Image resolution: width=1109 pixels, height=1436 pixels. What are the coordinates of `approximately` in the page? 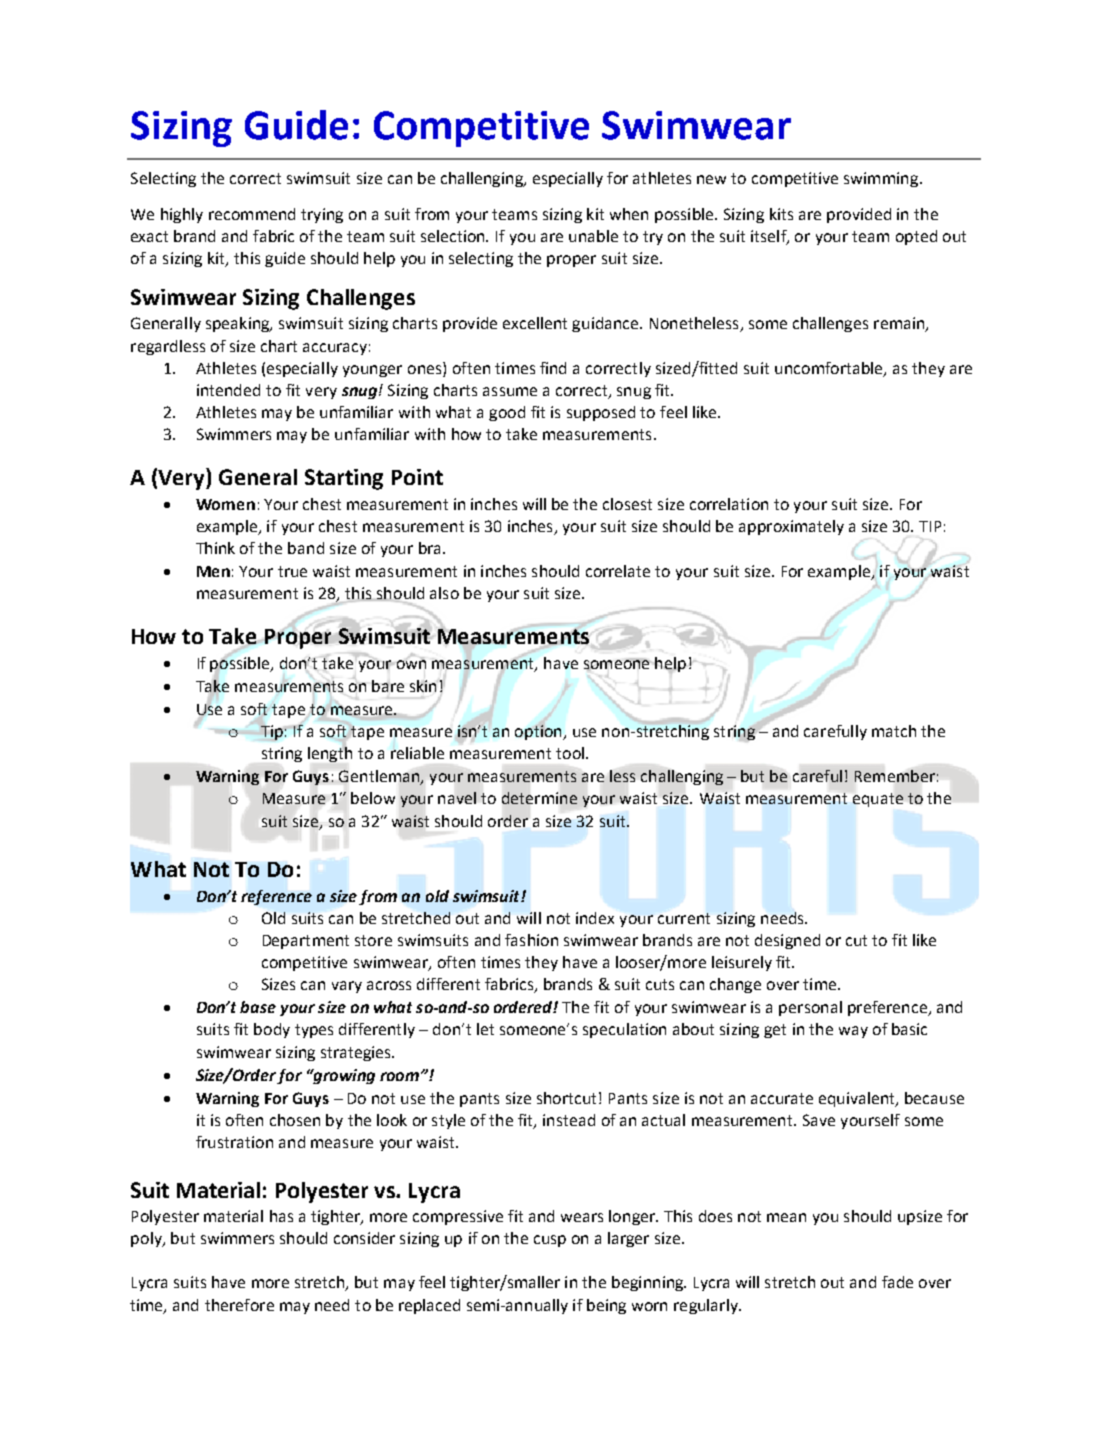 It's located at (791, 527).
